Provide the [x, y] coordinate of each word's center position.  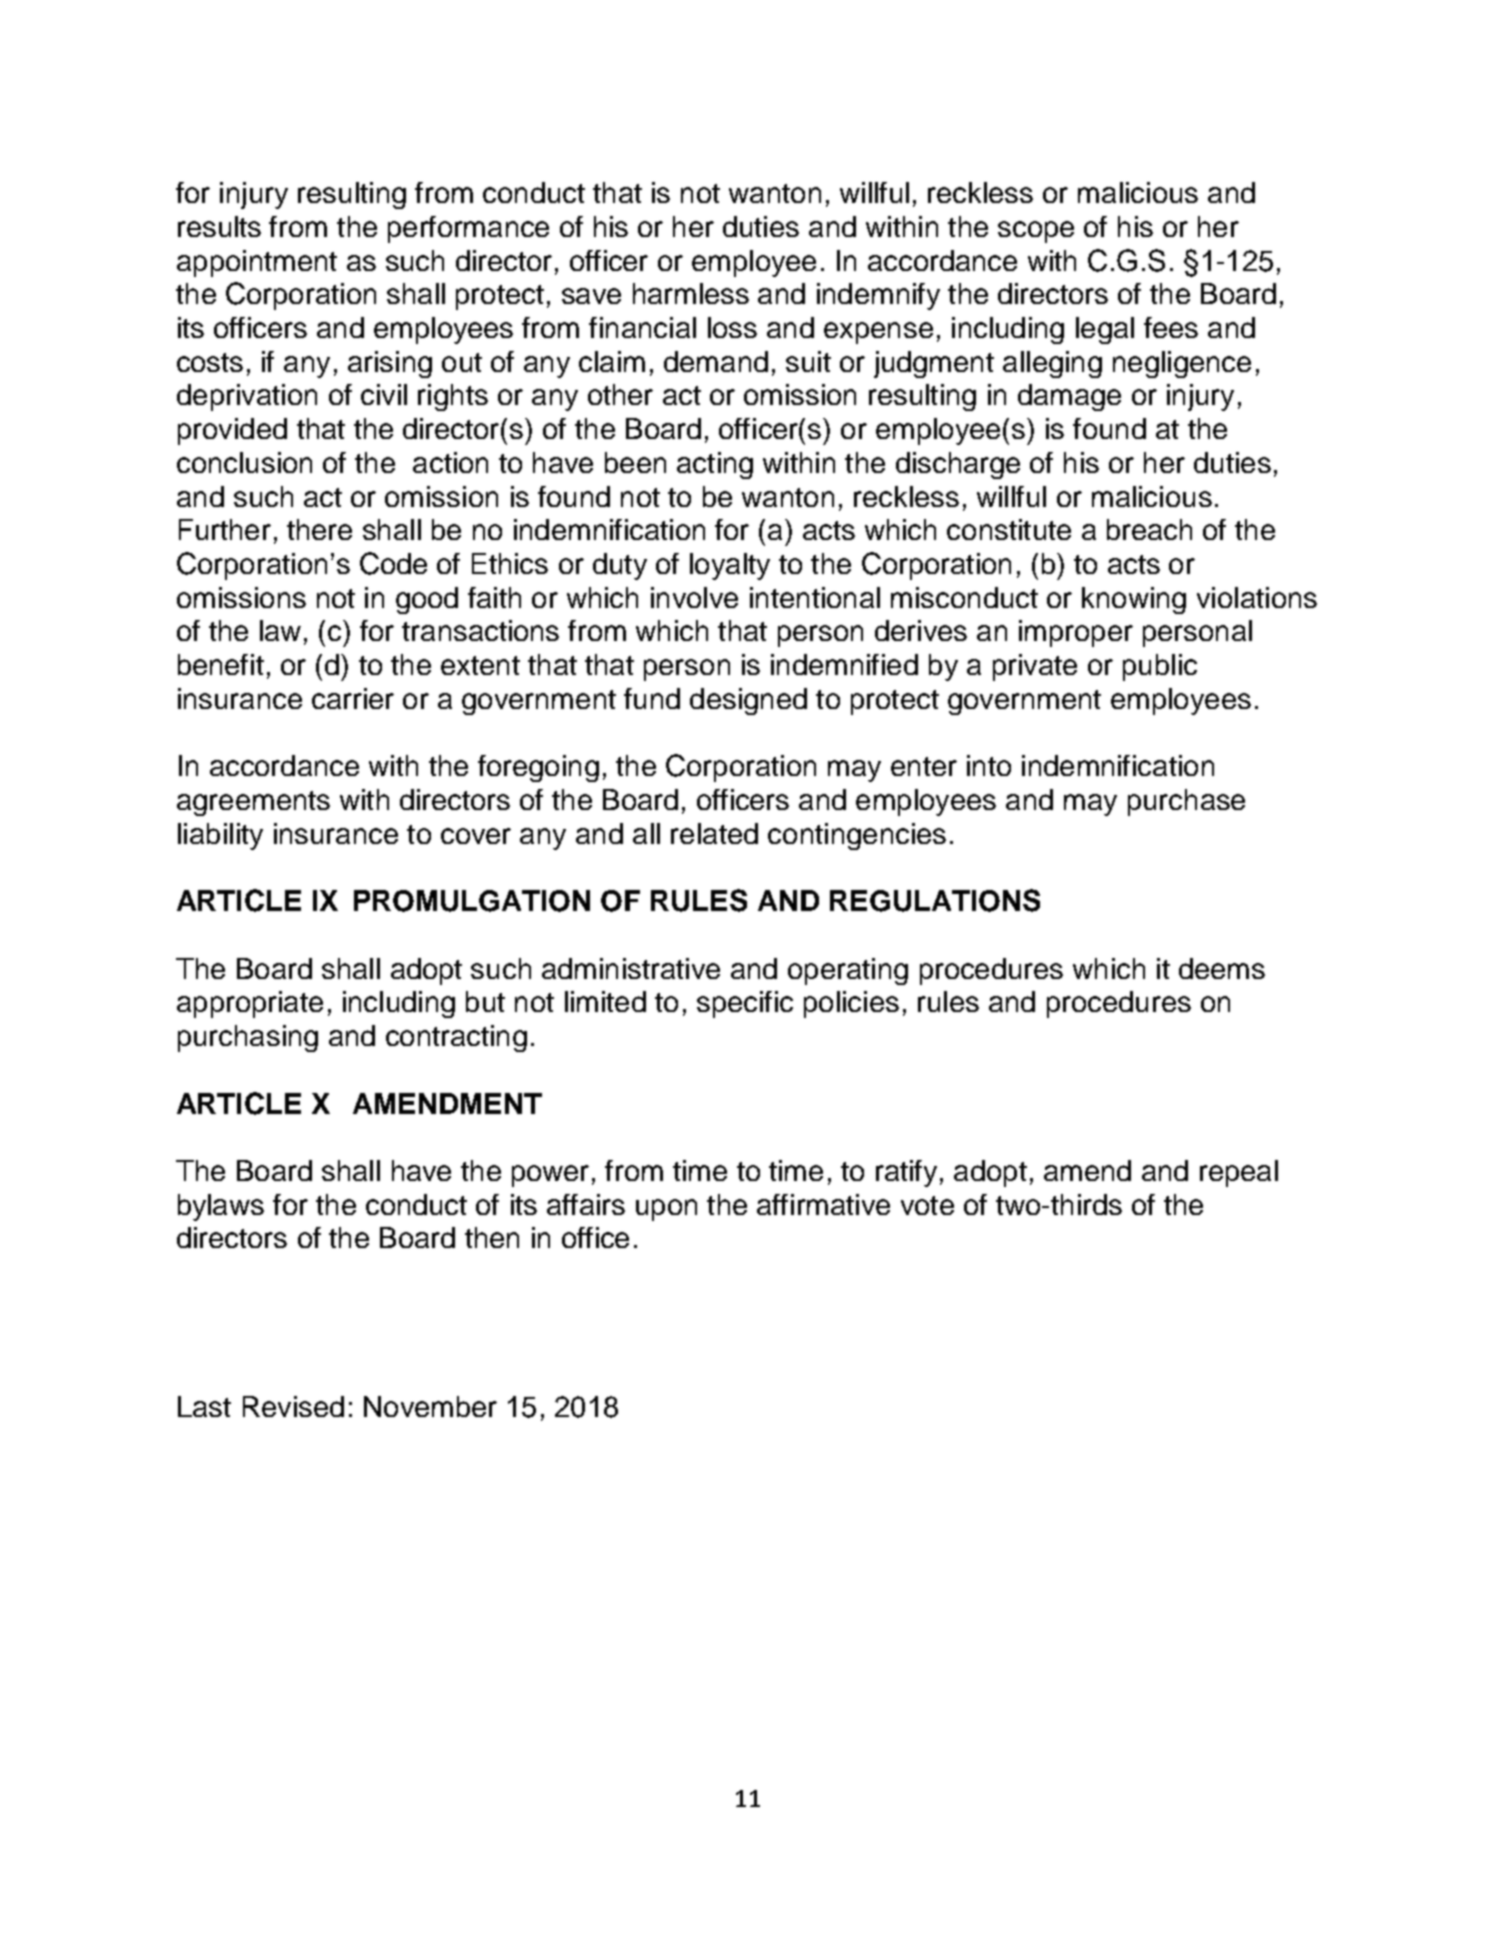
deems [1222, 968]
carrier [353, 698]
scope [1036, 232]
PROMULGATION [472, 901]
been [635, 462]
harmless [691, 293]
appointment [257, 263]
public [1160, 667]
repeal [1239, 1173]
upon [666, 1210]
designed [748, 701]
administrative [631, 968]
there [319, 529]
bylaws [221, 1207]
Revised [293, 1406]
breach [1149, 529]
